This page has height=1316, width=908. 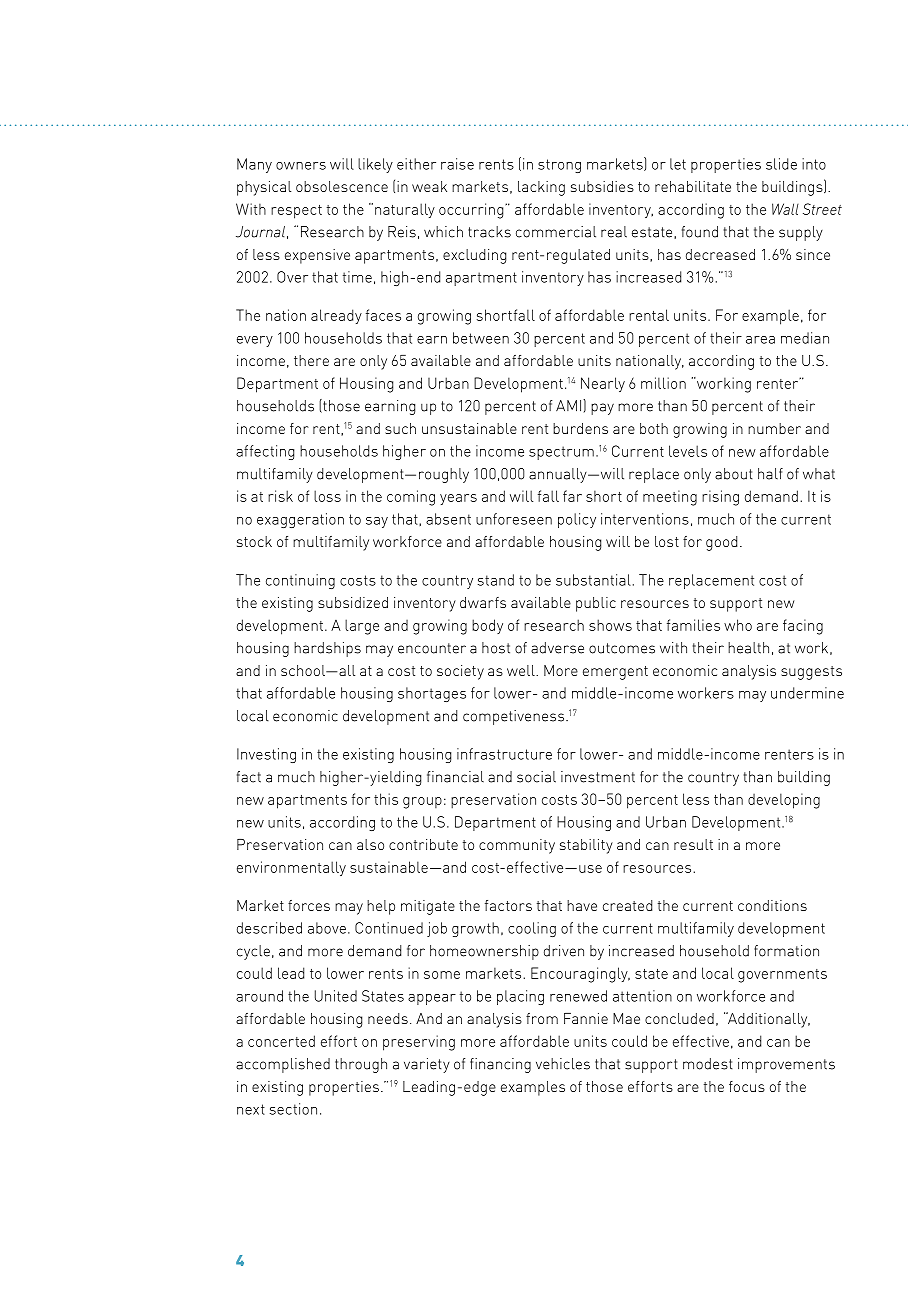 I want to click on adverse, so click(x=557, y=648).
